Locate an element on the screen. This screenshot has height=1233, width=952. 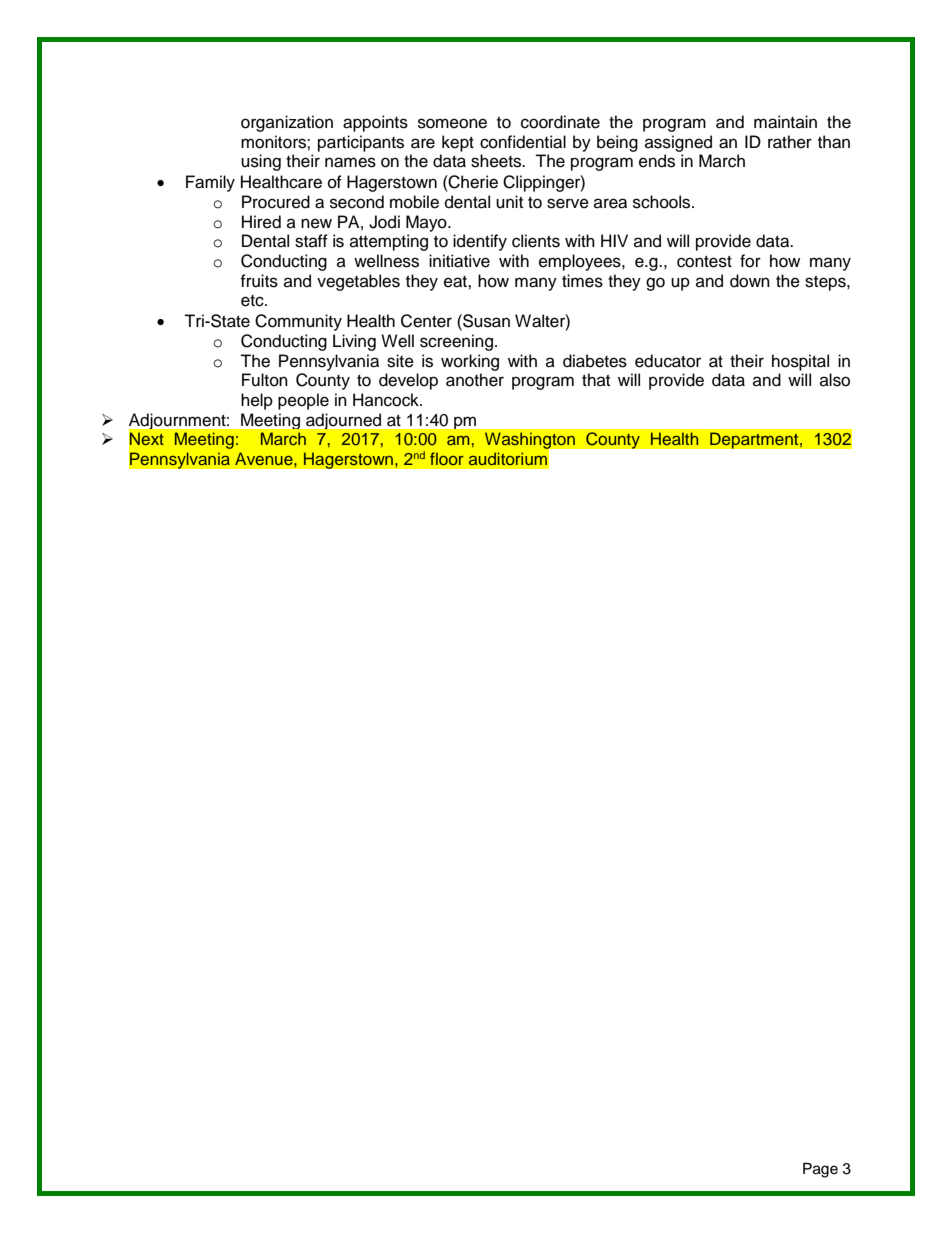
people is located at coordinates (303, 401).
